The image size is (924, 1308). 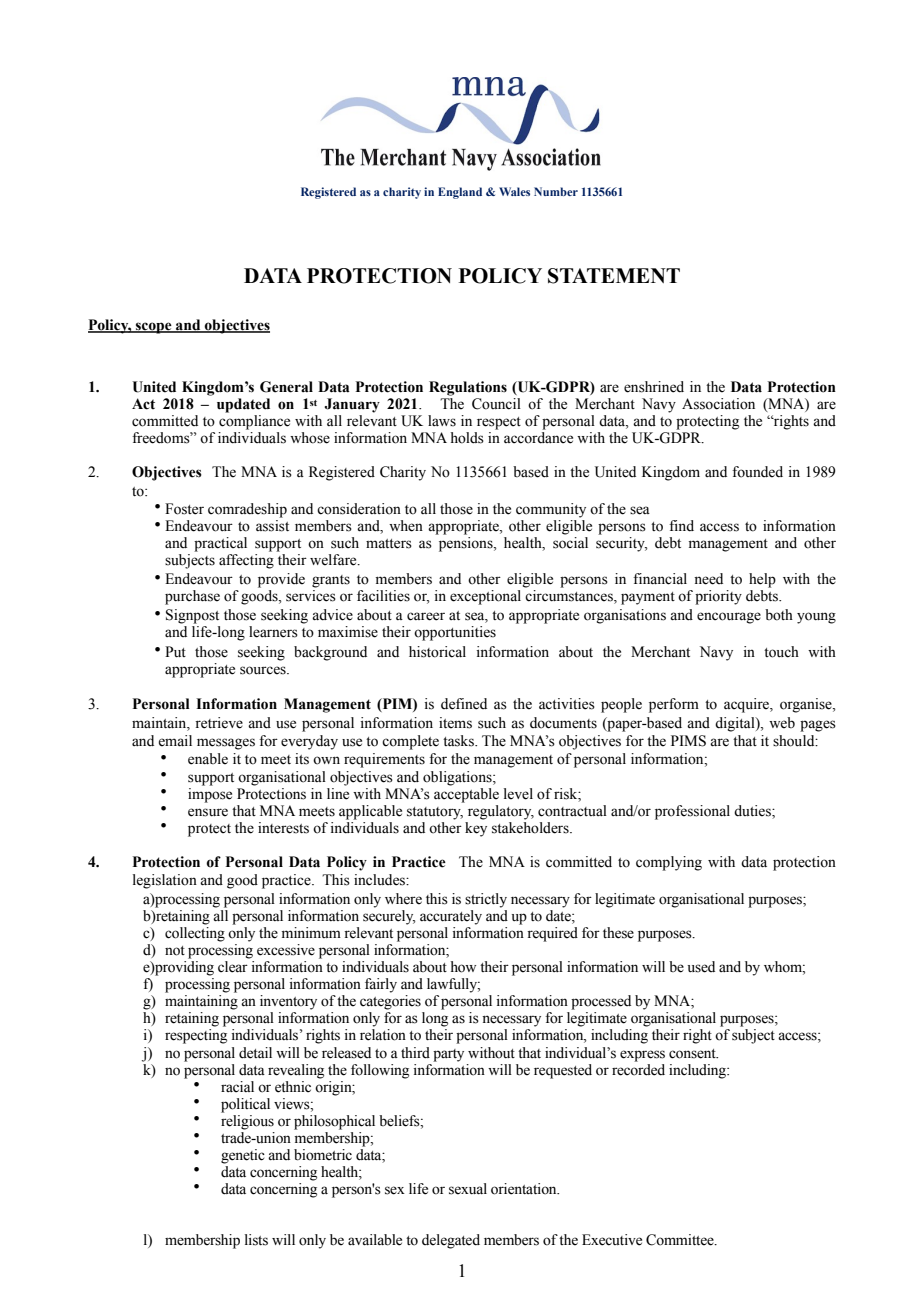 I want to click on strictly, so click(x=486, y=900).
